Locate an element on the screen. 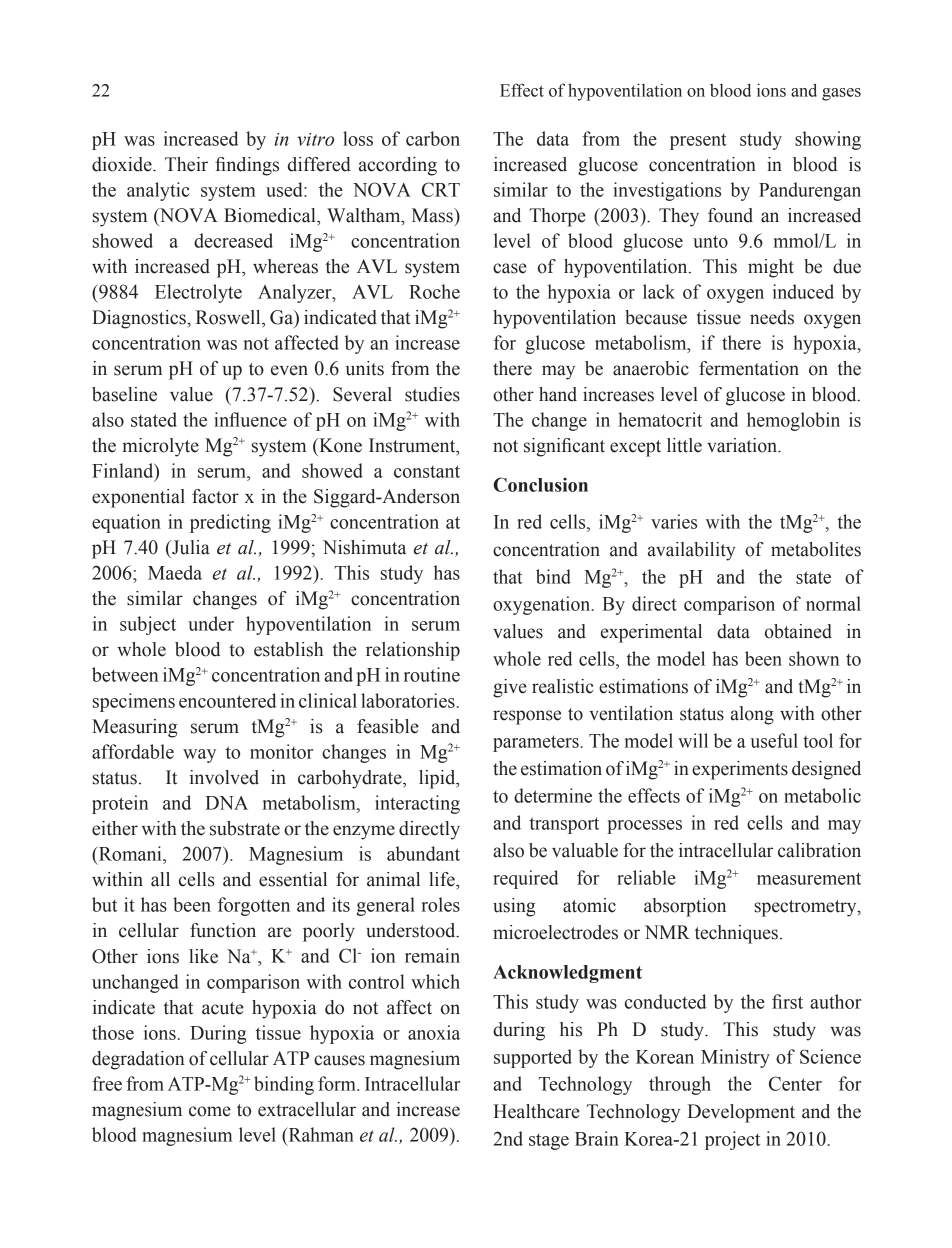  come is located at coordinates (210, 1111).
